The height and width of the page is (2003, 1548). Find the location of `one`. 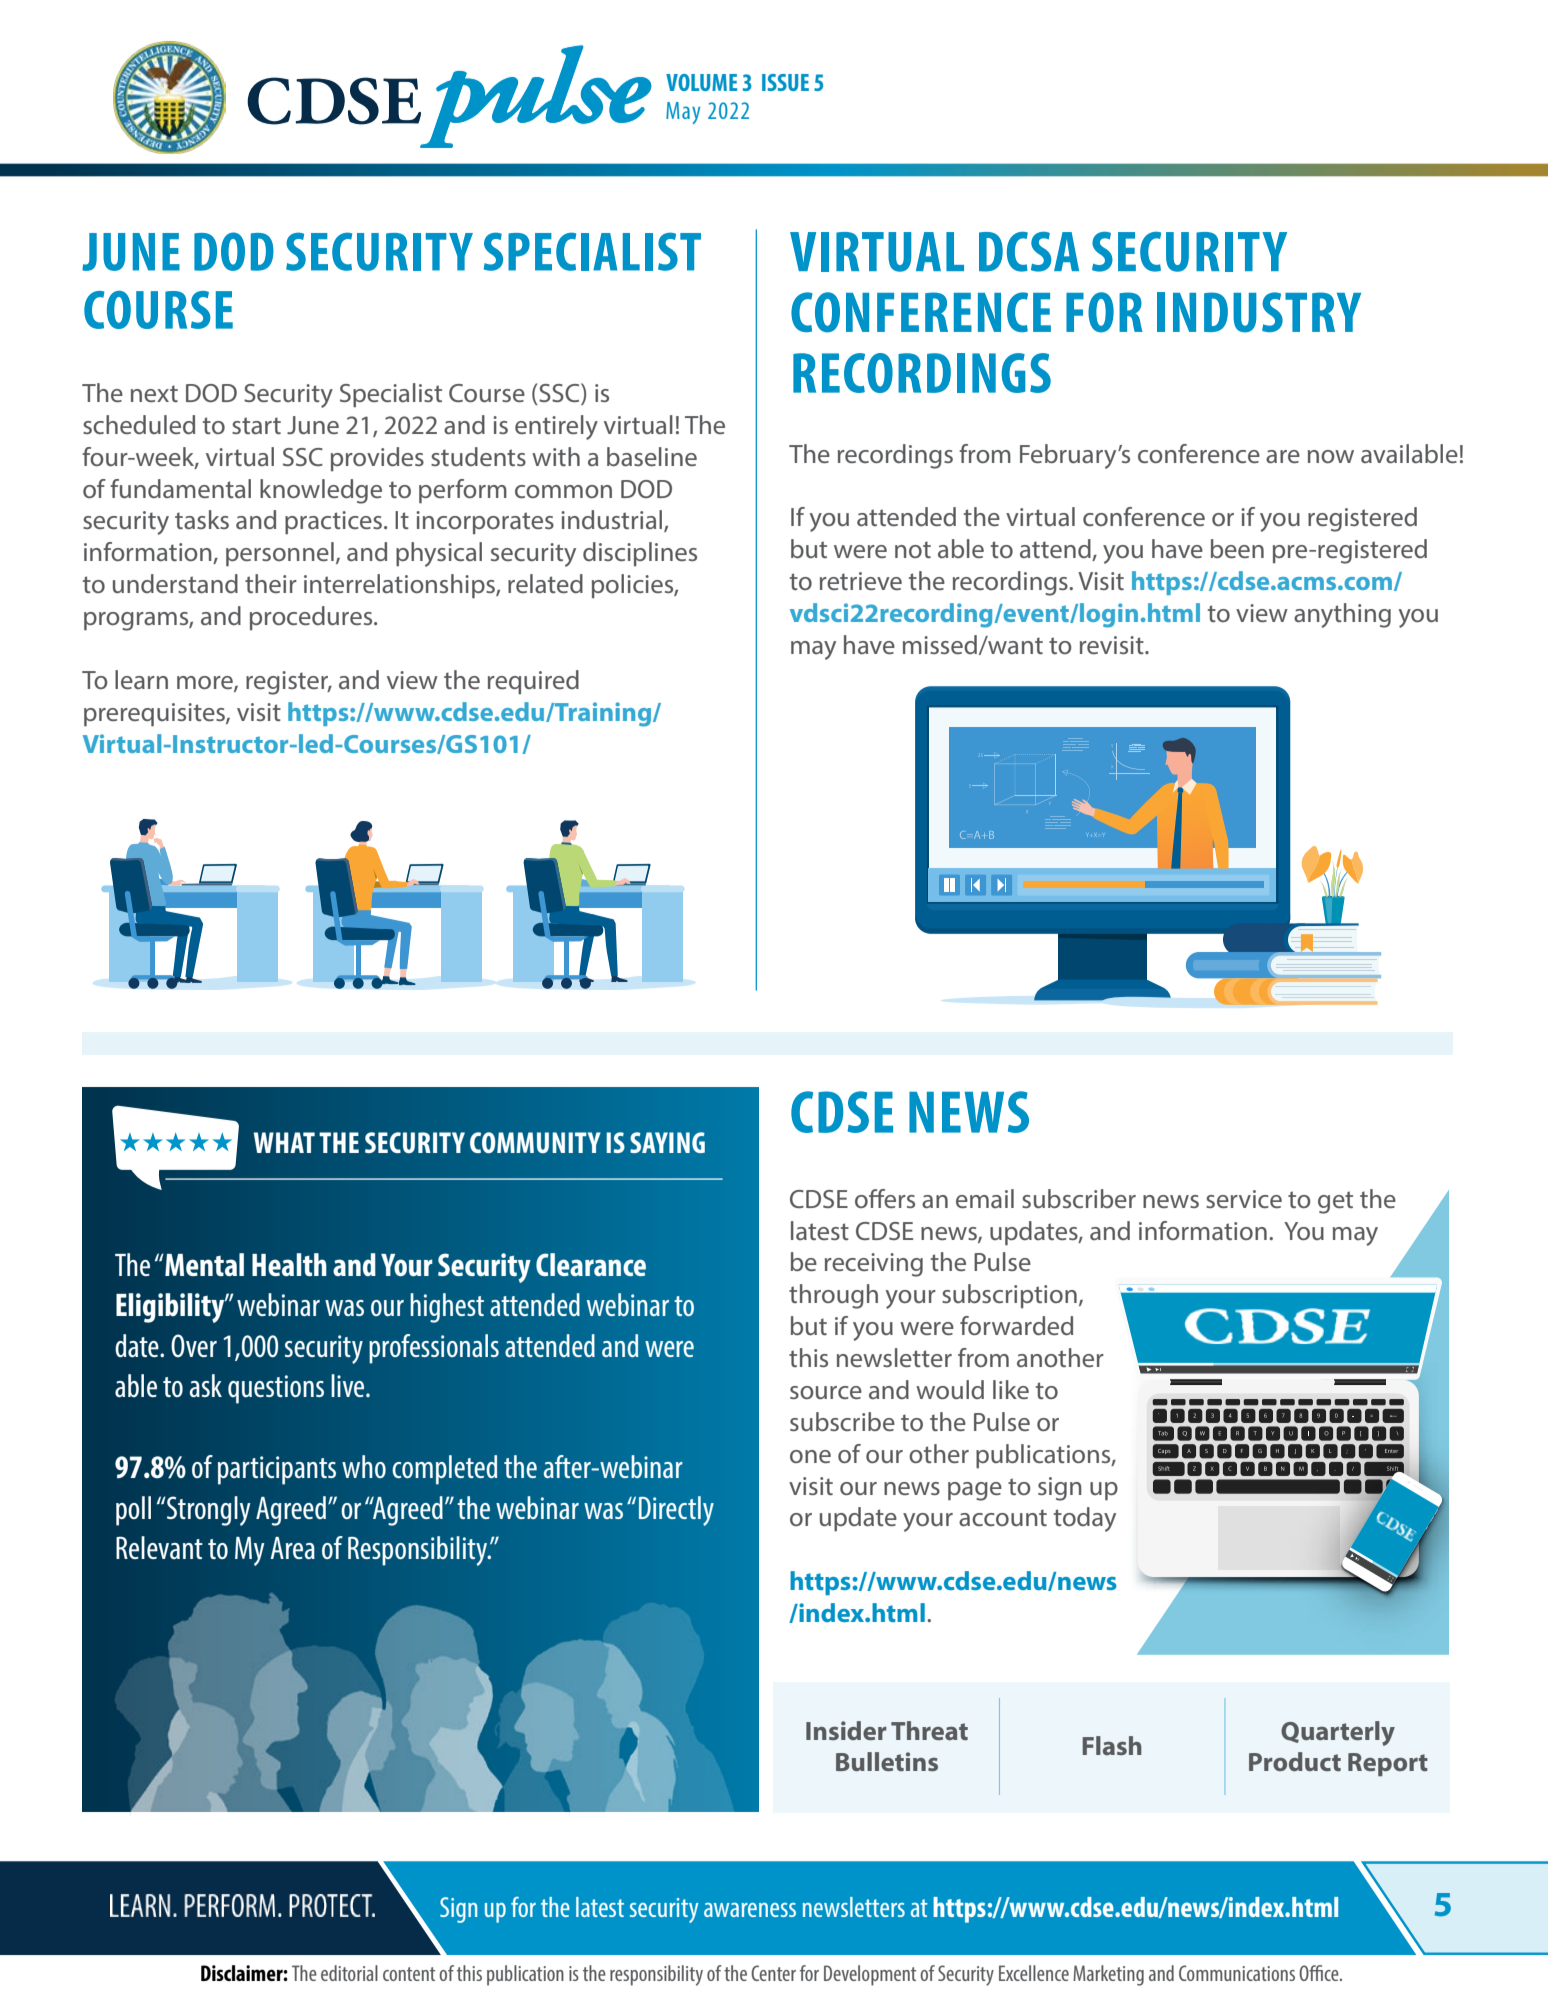

one is located at coordinates (810, 1456).
